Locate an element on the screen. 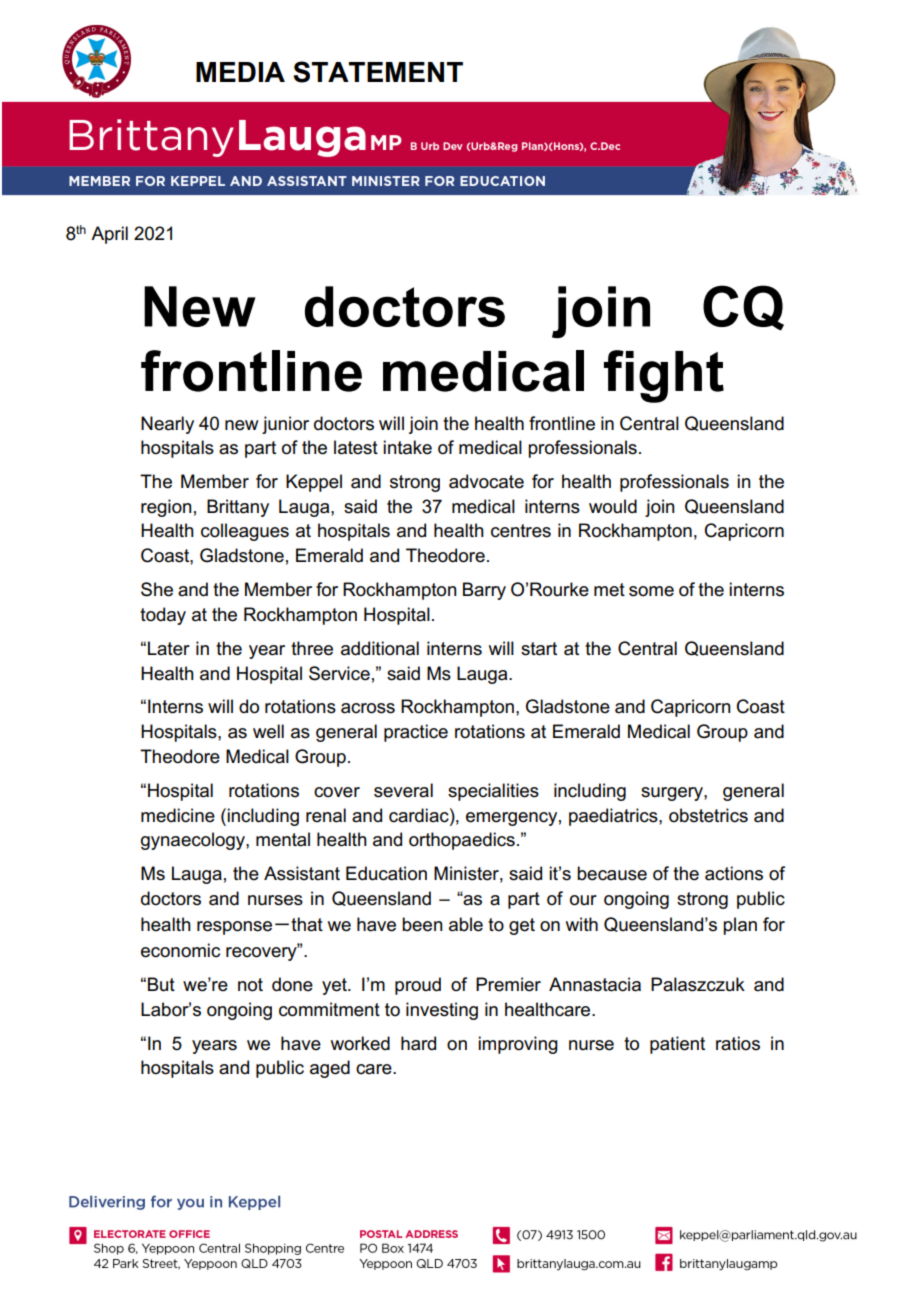 This screenshot has height=1308, width=924. STATEMENT is located at coordinates (378, 72).
